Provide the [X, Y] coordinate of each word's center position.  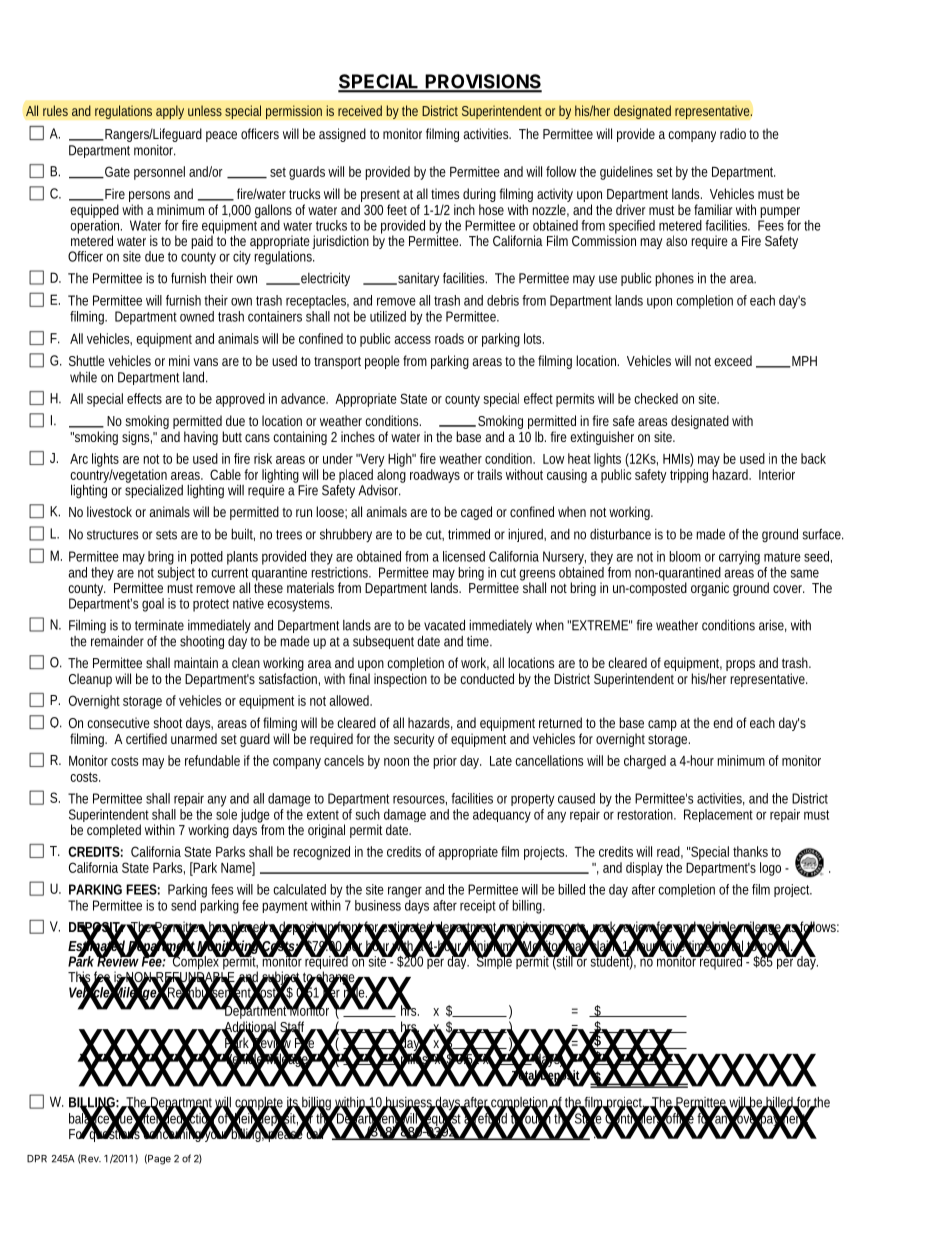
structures [112, 535]
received [360, 110]
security [414, 740]
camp [662, 725]
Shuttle [87, 360]
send [183, 905]
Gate [116, 172]
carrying [739, 558]
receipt [478, 906]
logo [770, 869]
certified [146, 738]
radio [733, 133]
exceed [733, 360]
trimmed [469, 534]
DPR [37, 1159]
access [412, 340]
